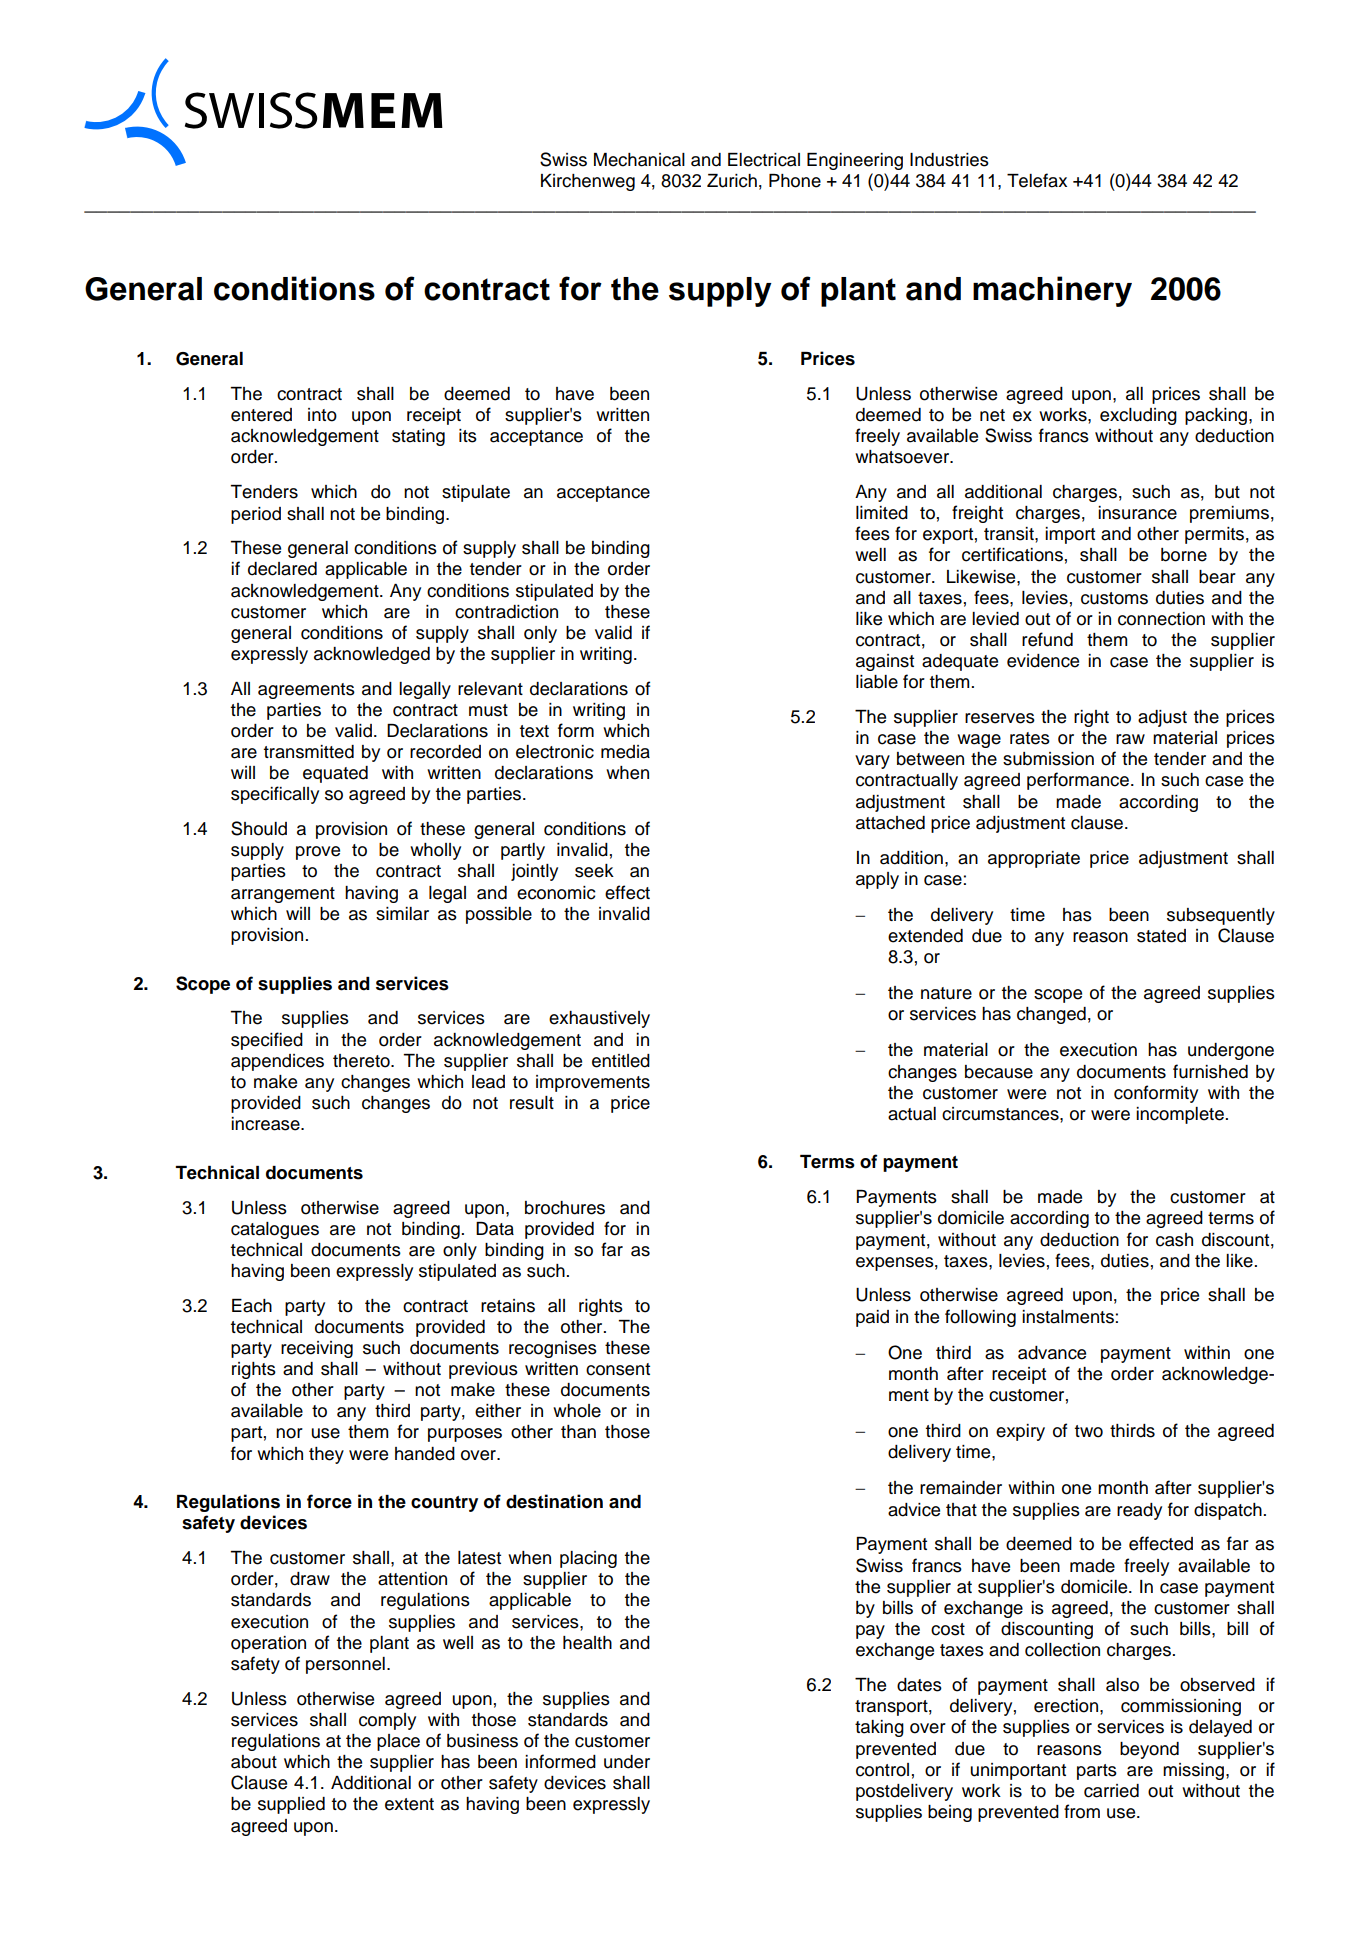 The image size is (1366, 1933). I want to click on carried, so click(1111, 1791).
